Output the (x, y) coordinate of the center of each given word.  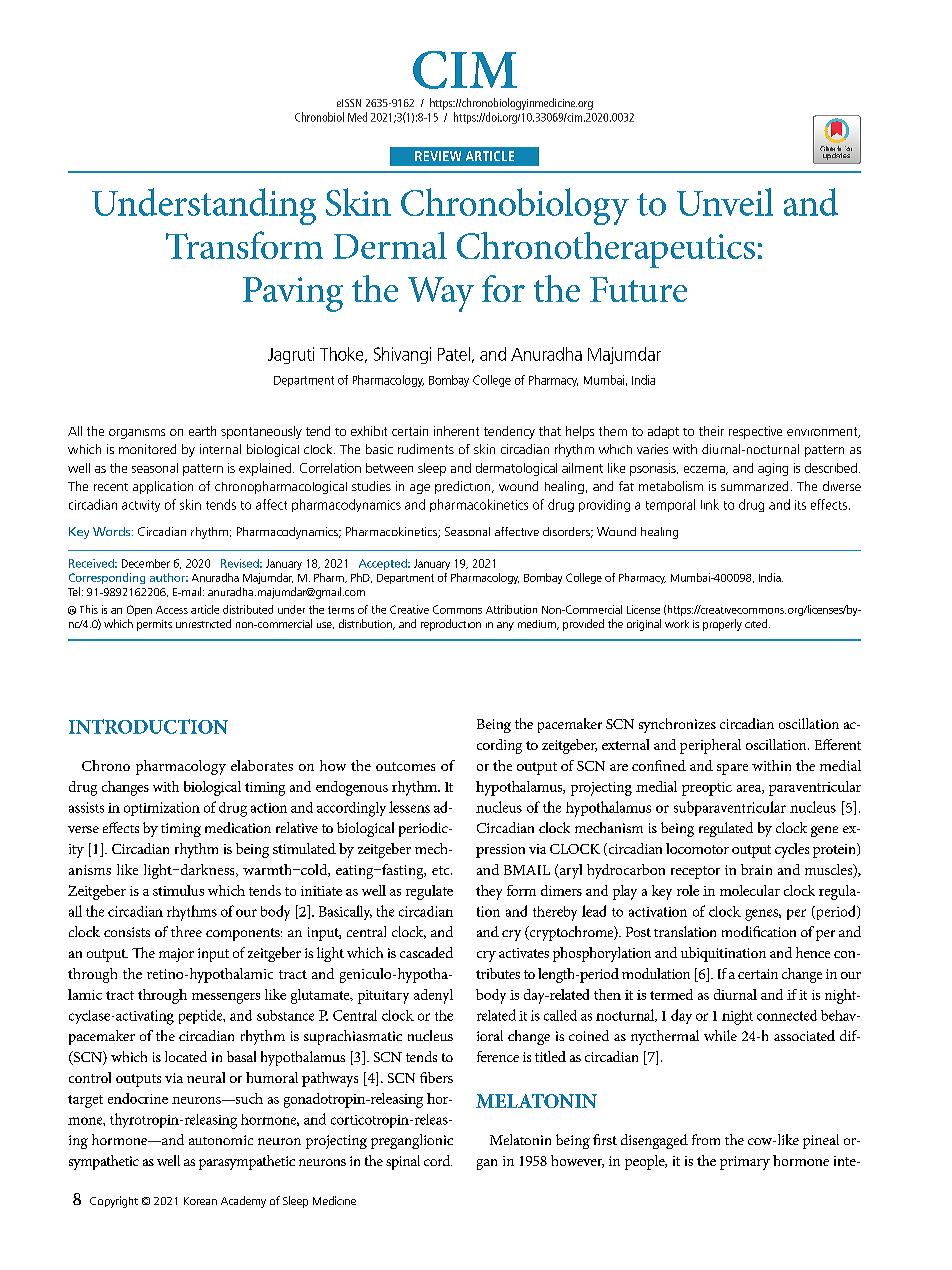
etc (442, 870)
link (710, 504)
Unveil (725, 202)
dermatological (516, 469)
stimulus (178, 890)
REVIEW (438, 156)
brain (756, 869)
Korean (200, 1201)
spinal (403, 1162)
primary (745, 1163)
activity (141, 506)
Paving (293, 294)
